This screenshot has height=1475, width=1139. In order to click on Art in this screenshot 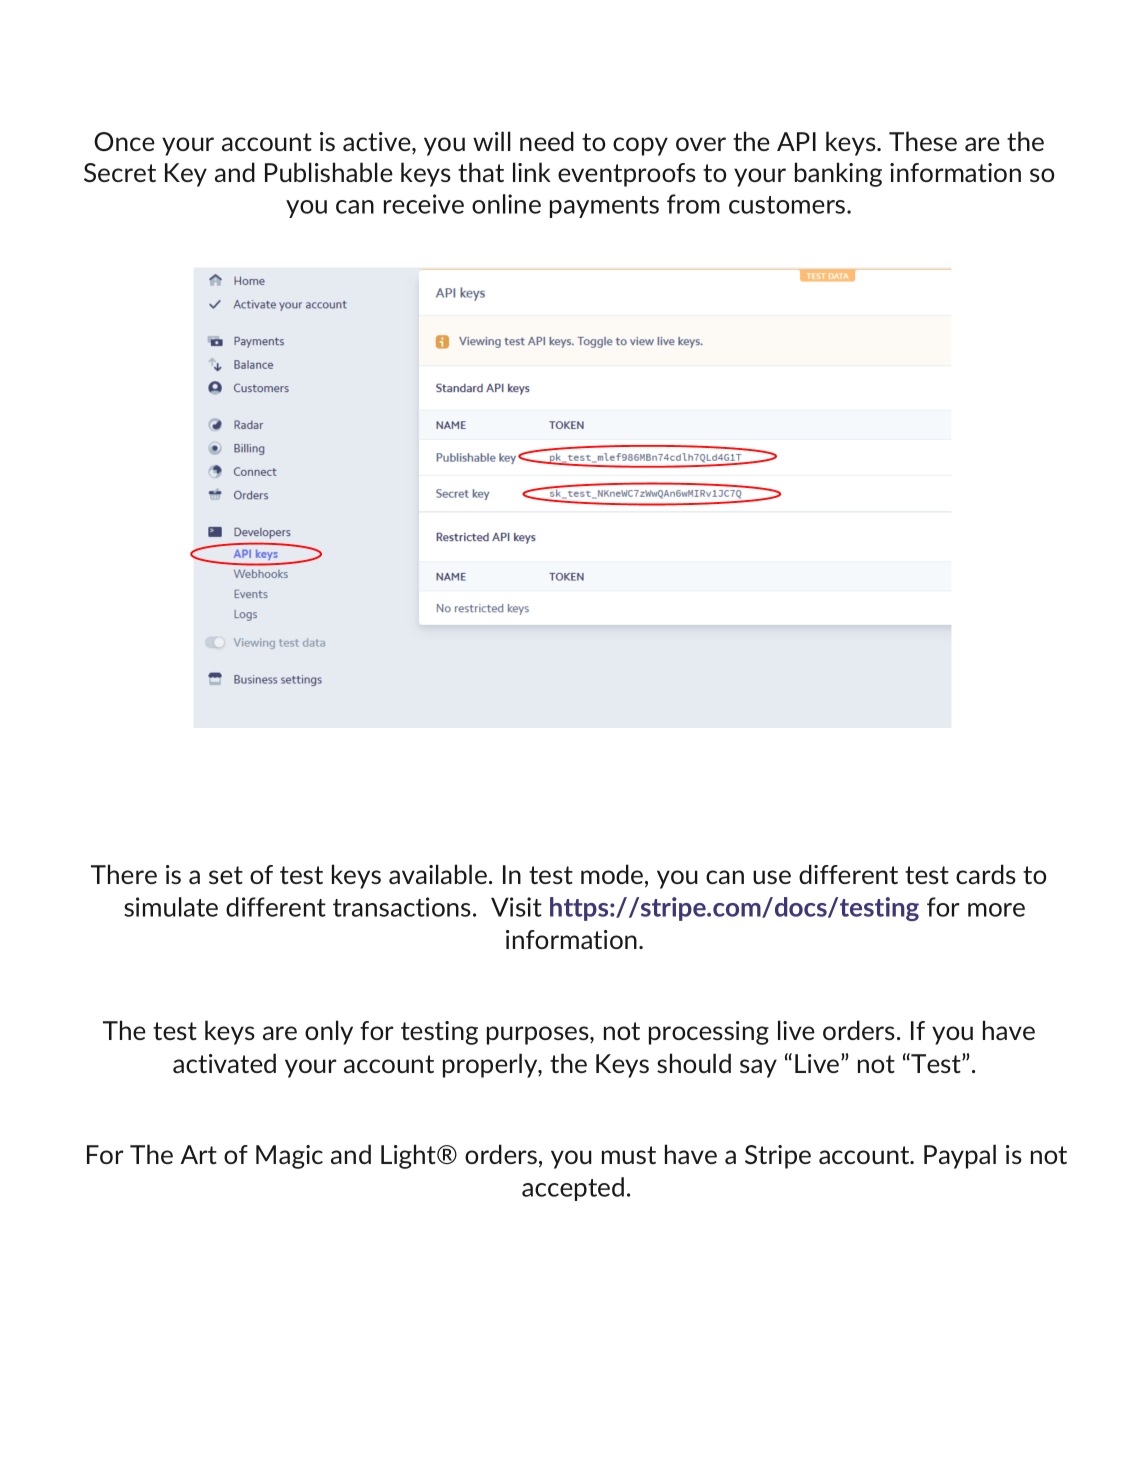, I will do `click(198, 1154)`.
